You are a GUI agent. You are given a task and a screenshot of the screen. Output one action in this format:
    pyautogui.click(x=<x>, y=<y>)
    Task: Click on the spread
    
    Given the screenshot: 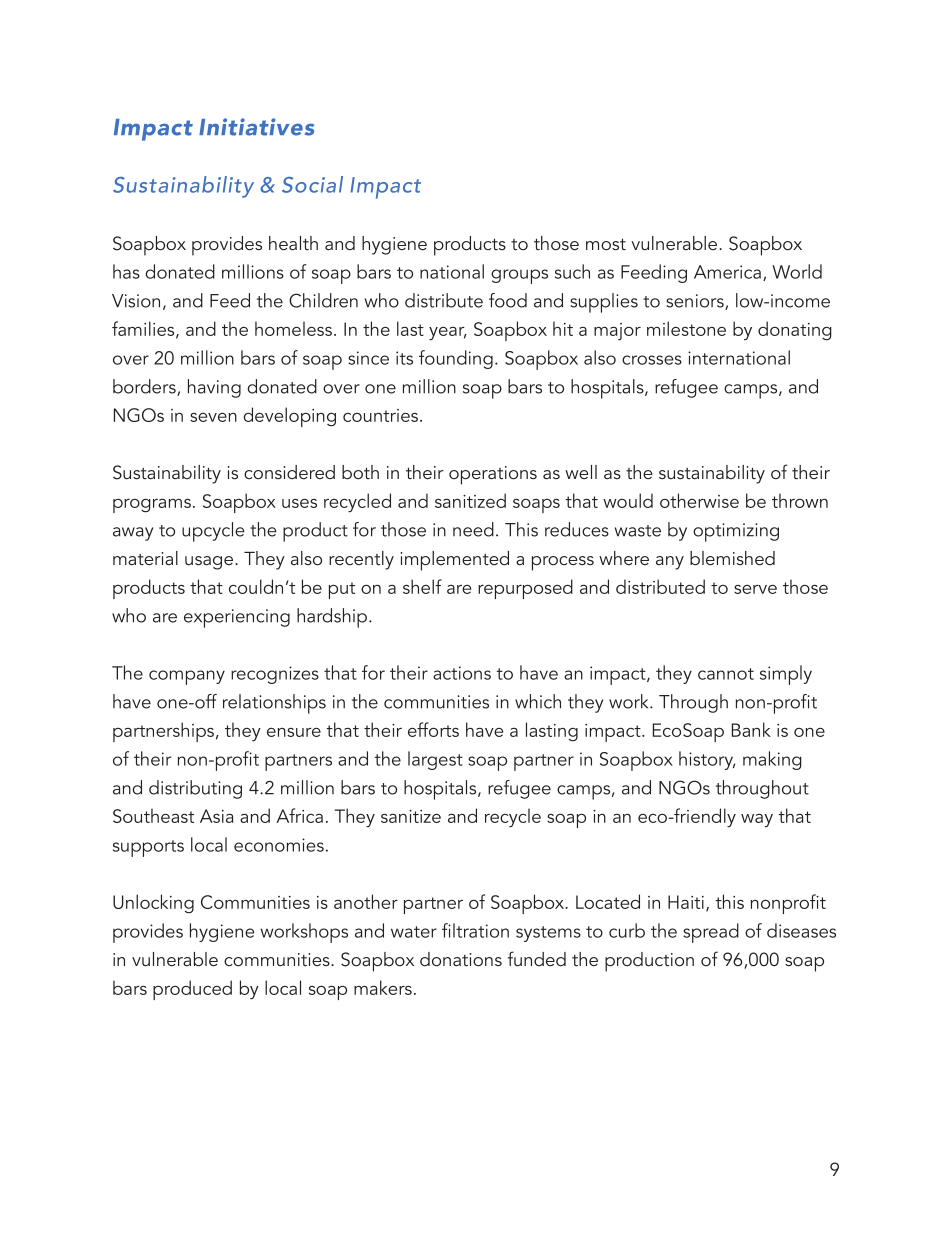 What is the action you would take?
    pyautogui.click(x=711, y=933)
